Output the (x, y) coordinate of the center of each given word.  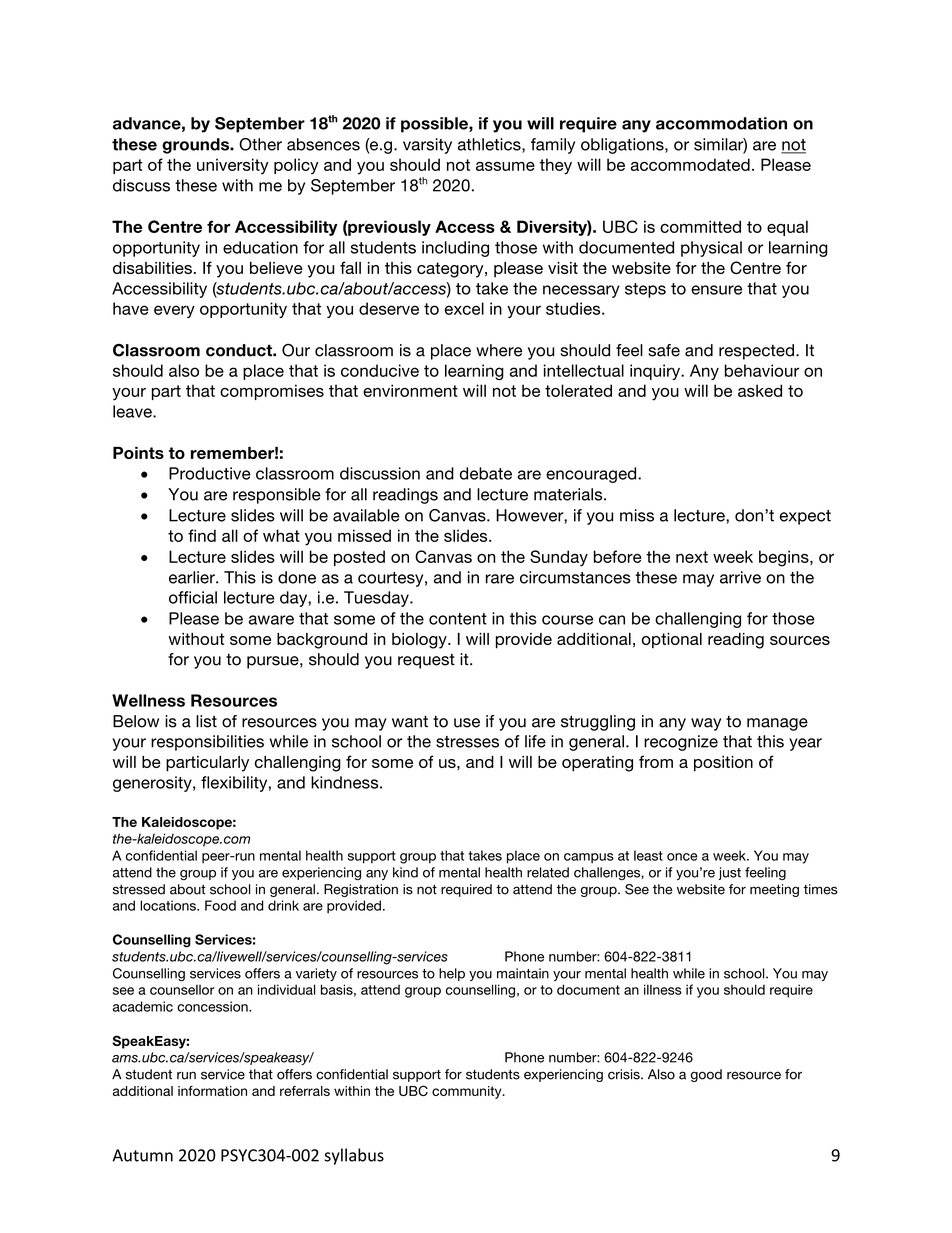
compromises (272, 392)
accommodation (721, 123)
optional (672, 641)
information (212, 1091)
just (730, 873)
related (548, 872)
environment (410, 390)
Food (220, 905)
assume (505, 166)
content (458, 619)
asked (760, 390)
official (193, 597)
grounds (196, 146)
